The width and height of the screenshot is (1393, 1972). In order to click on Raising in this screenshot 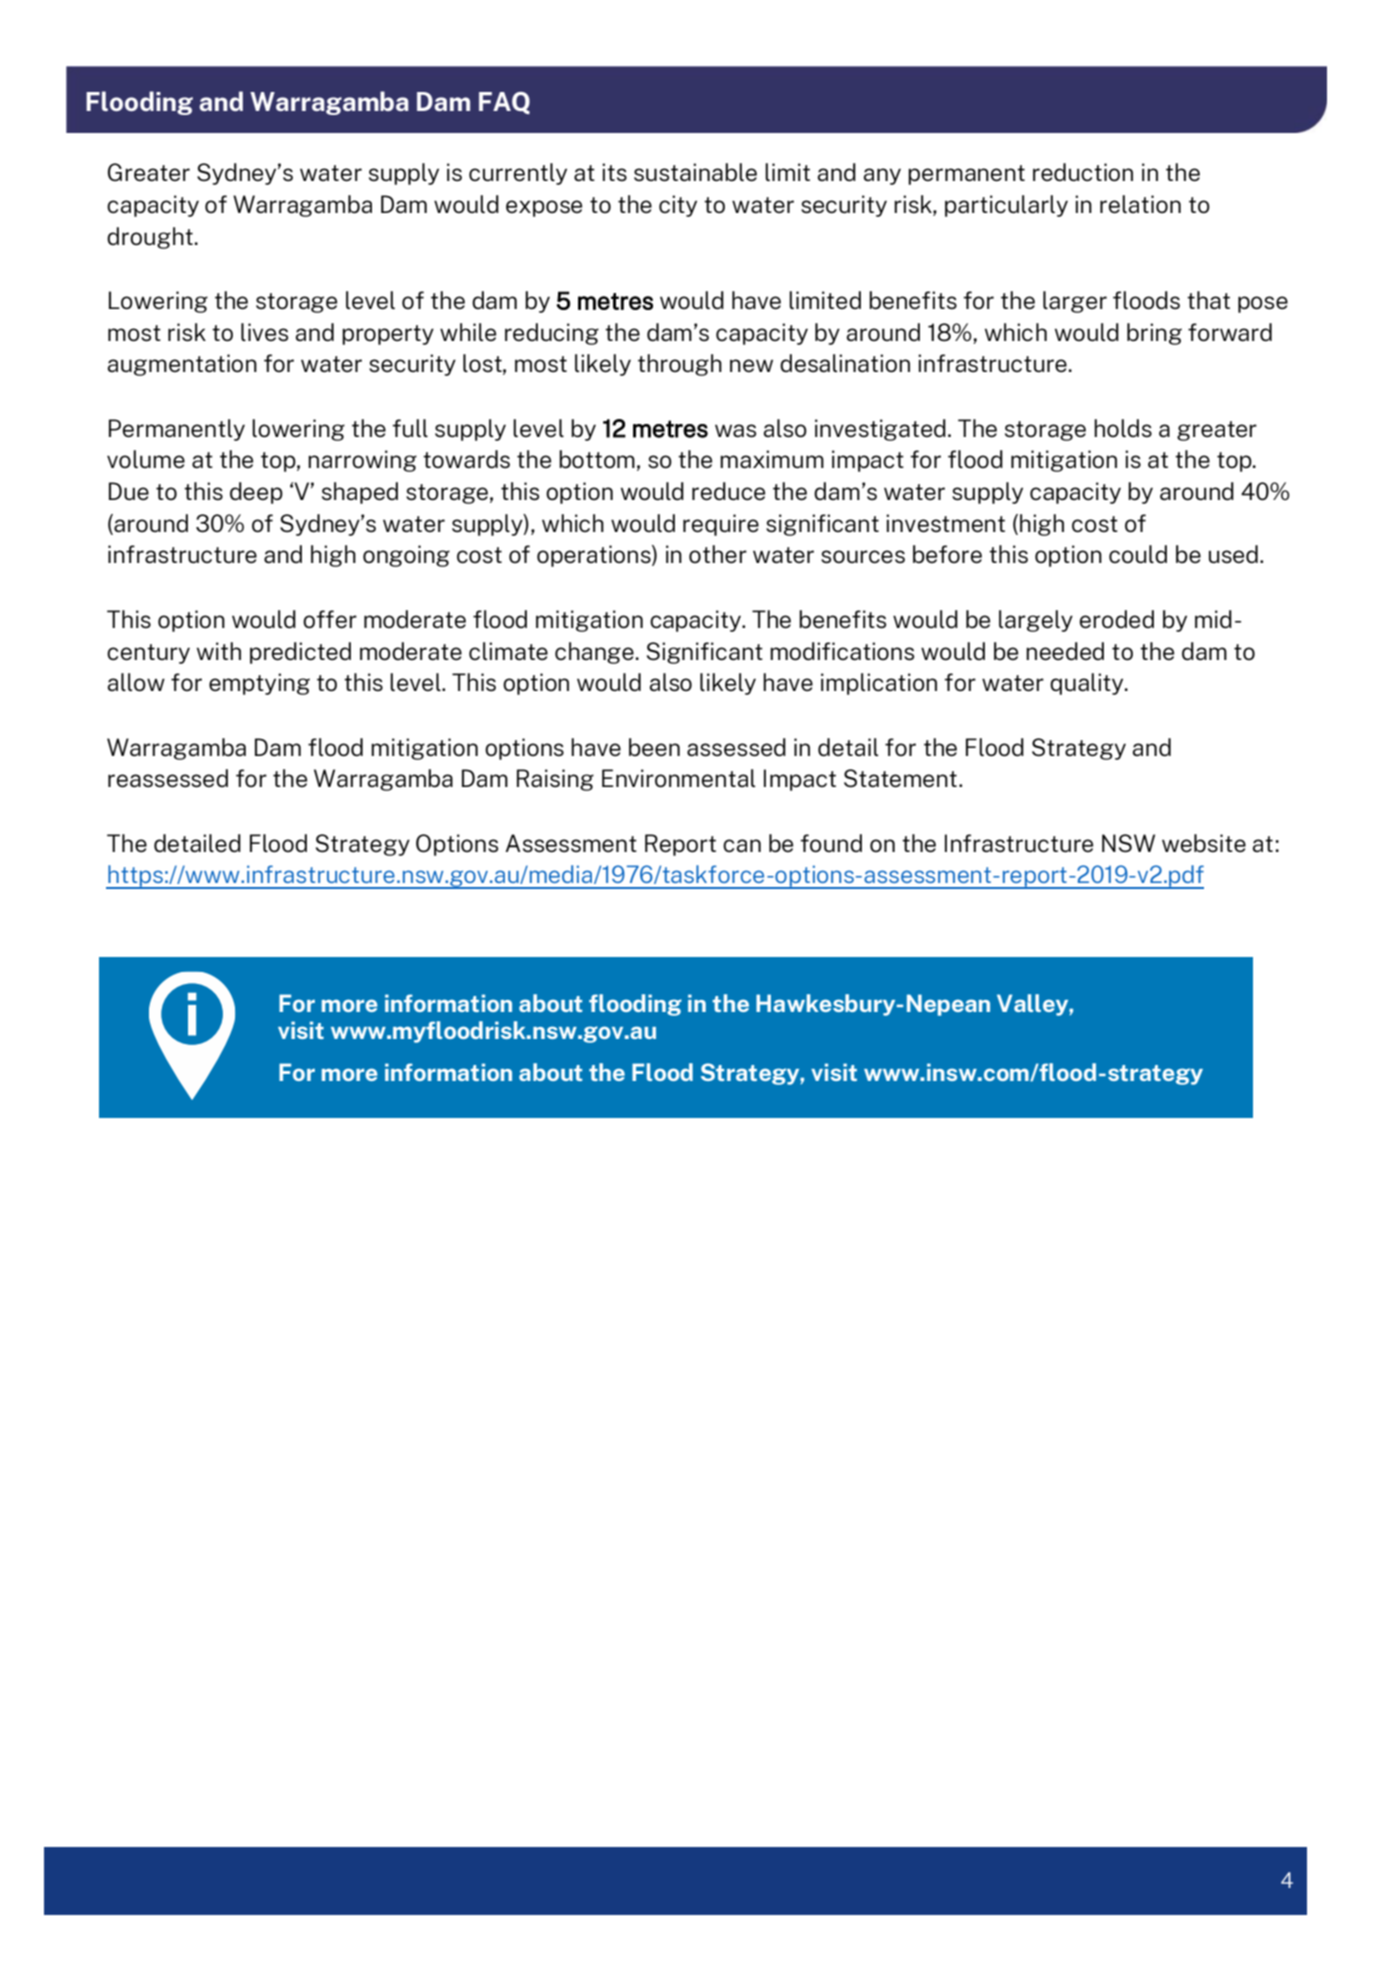, I will do `click(555, 780)`.
